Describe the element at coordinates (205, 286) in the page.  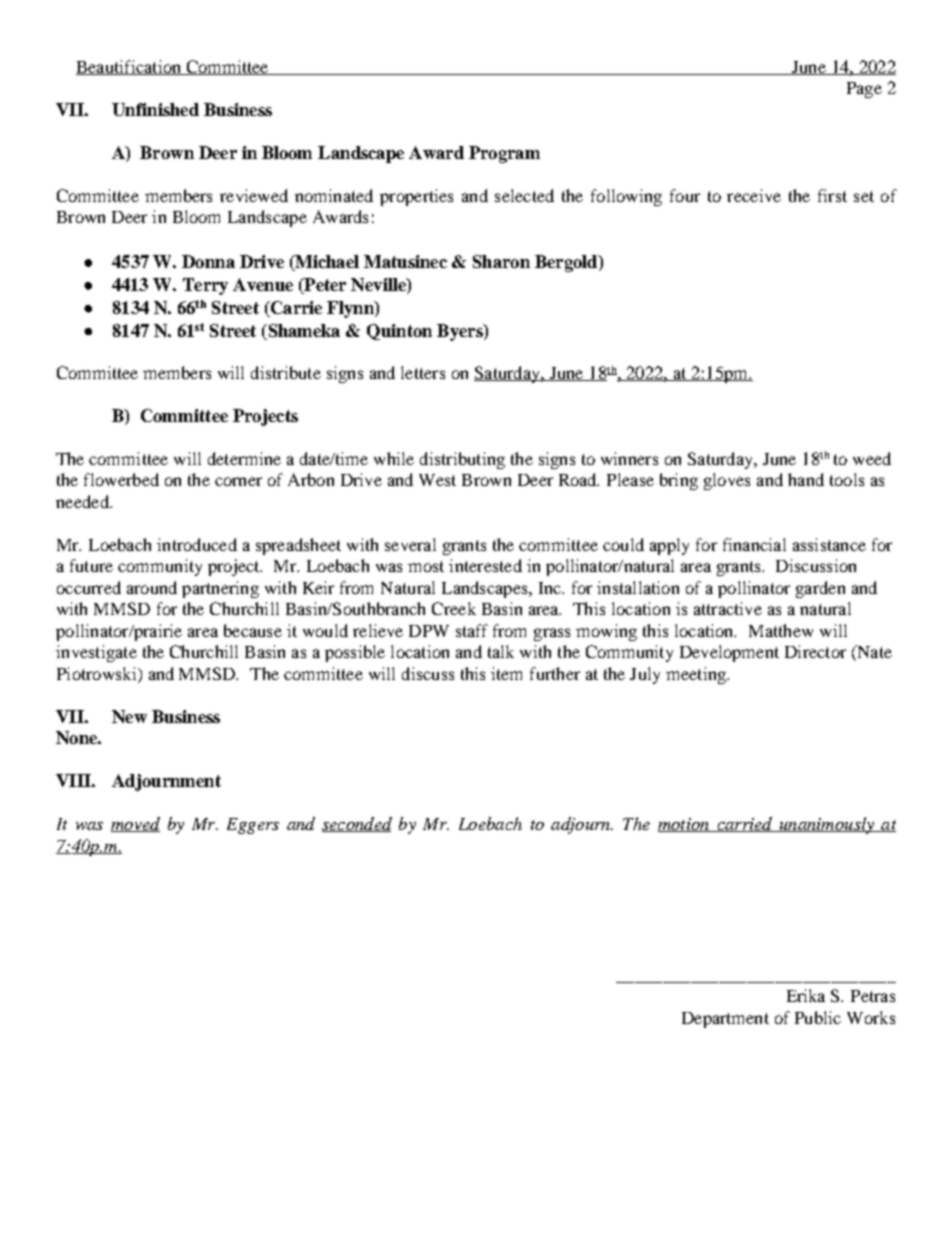
I see `Terry` at that location.
